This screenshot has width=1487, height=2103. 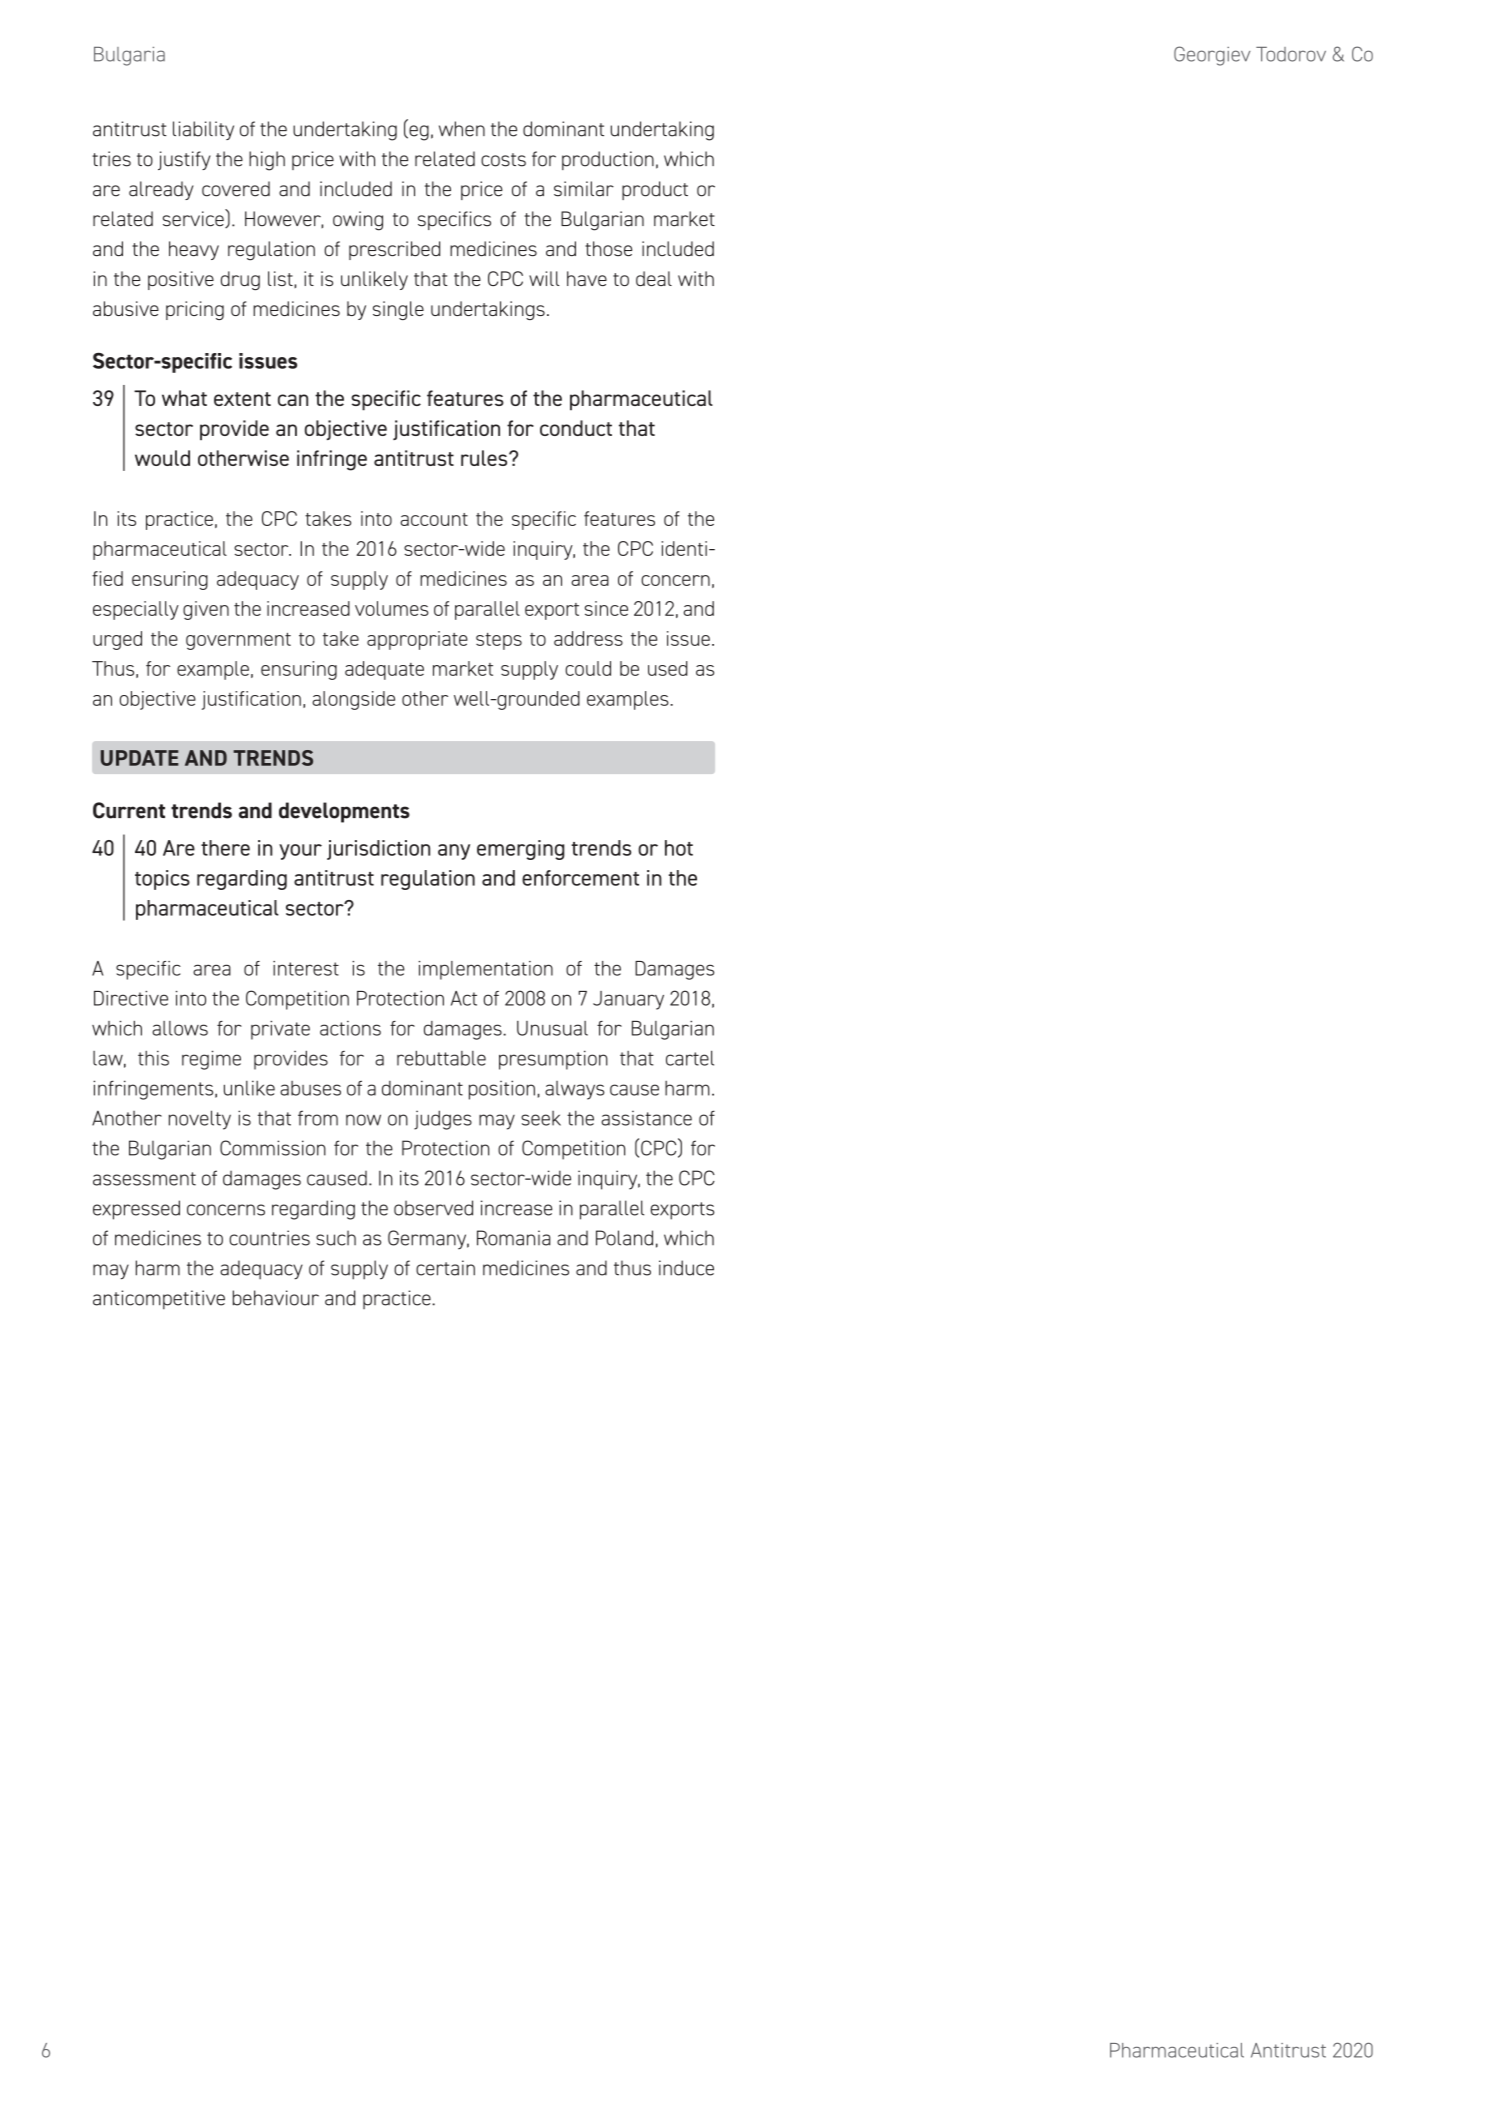 What do you see at coordinates (462, 129) in the screenshot?
I see `when` at bounding box center [462, 129].
